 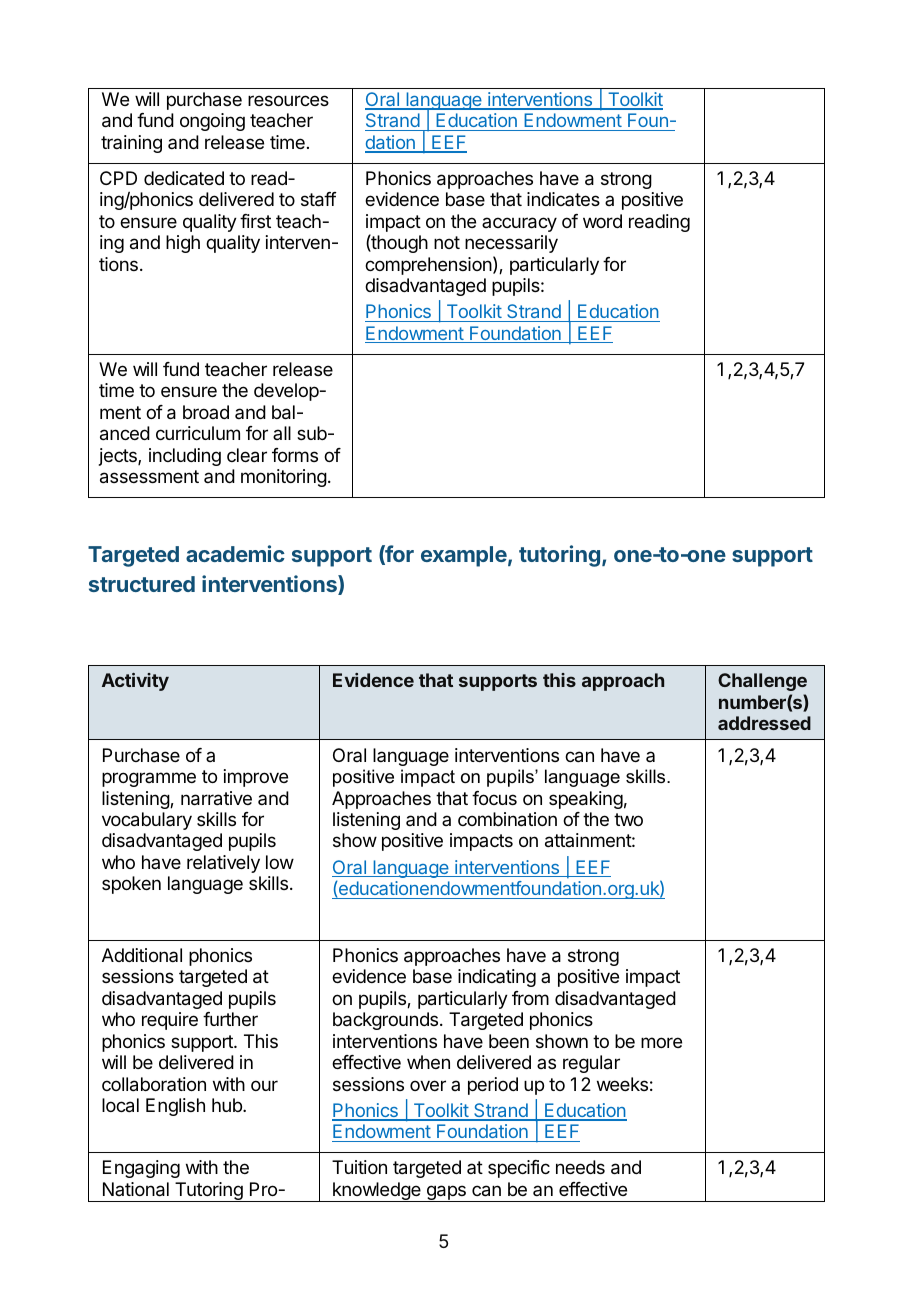 What do you see at coordinates (762, 682) in the document?
I see `Challenge` at bounding box center [762, 682].
